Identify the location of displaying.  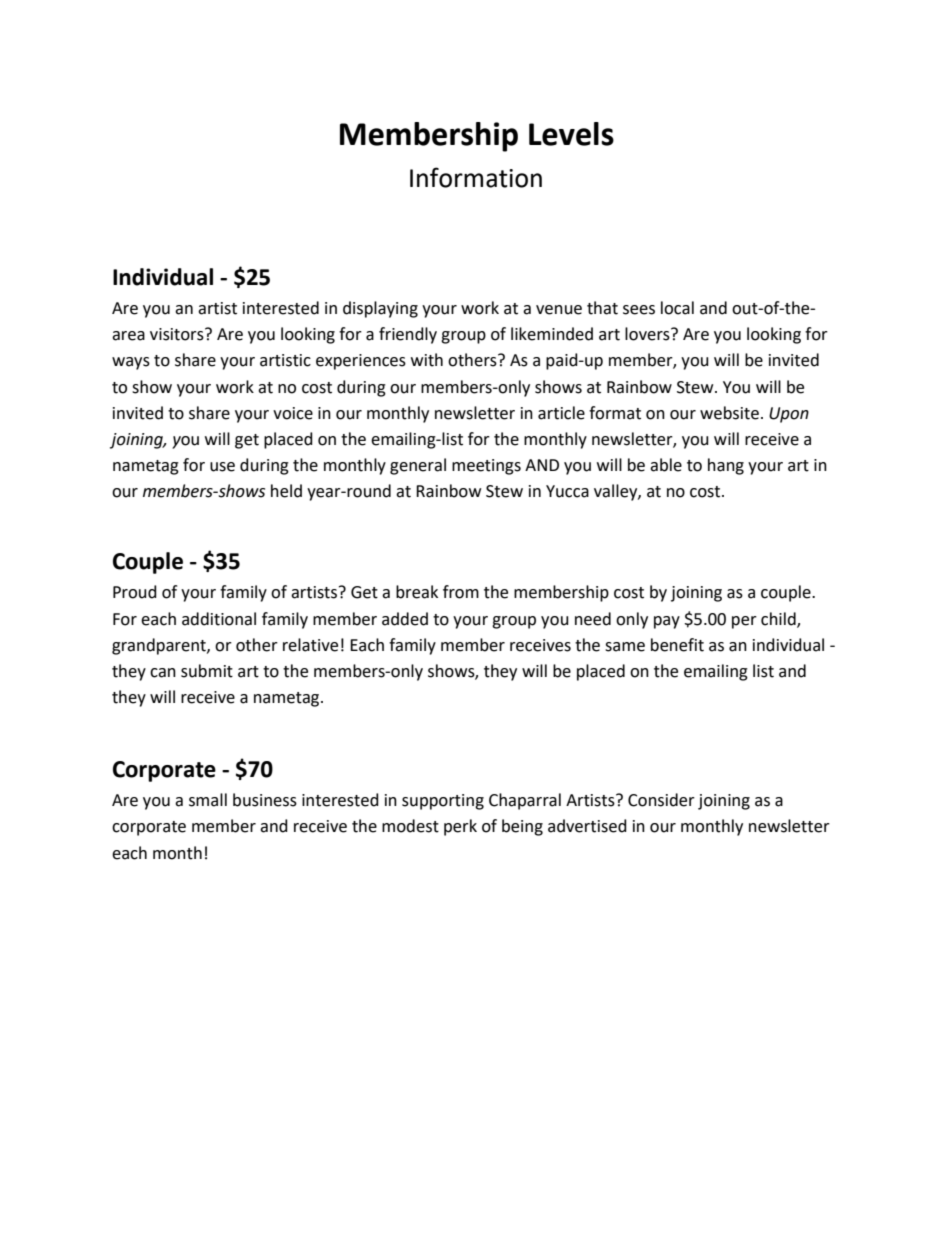
(380, 309).
